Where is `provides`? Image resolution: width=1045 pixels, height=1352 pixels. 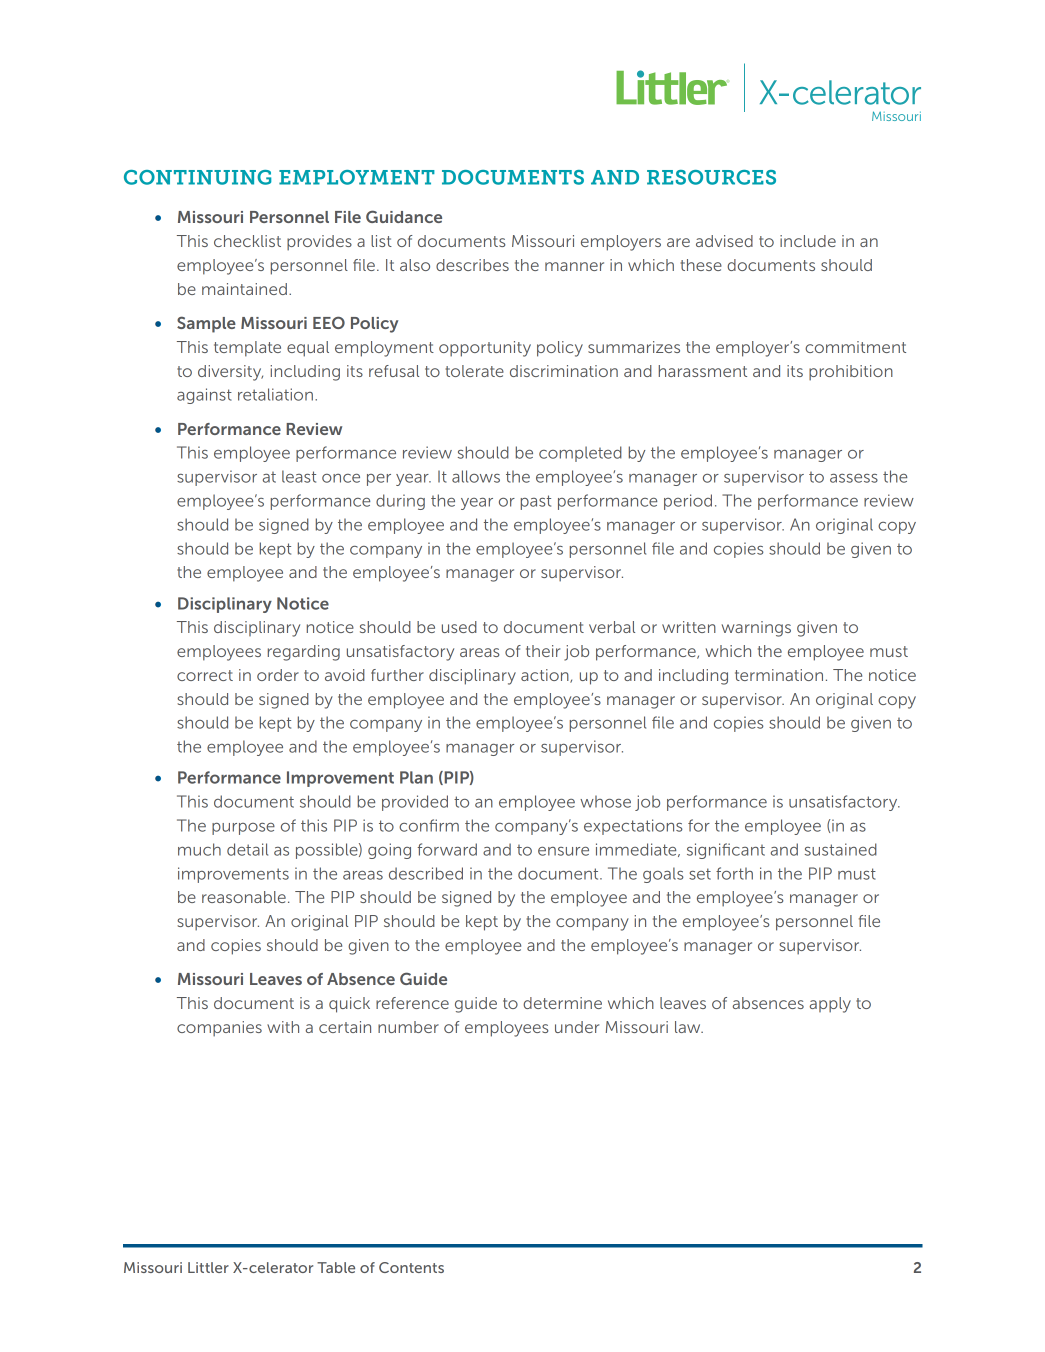 provides is located at coordinates (319, 243).
